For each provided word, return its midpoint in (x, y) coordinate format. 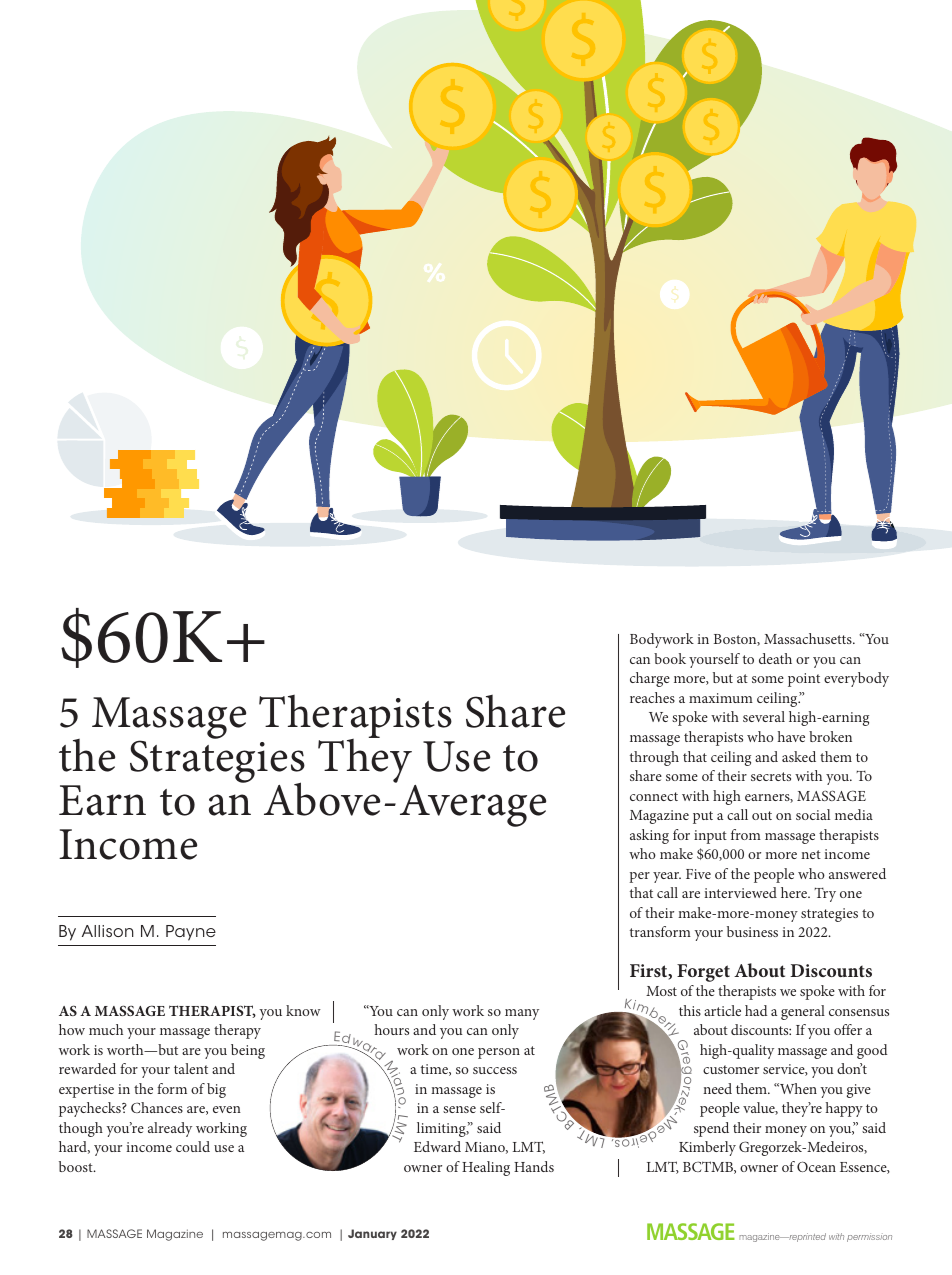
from (746, 834)
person (499, 1053)
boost (77, 1166)
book (670, 658)
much (106, 1029)
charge (650, 679)
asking (649, 836)
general (803, 1012)
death (775, 658)
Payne (191, 933)
